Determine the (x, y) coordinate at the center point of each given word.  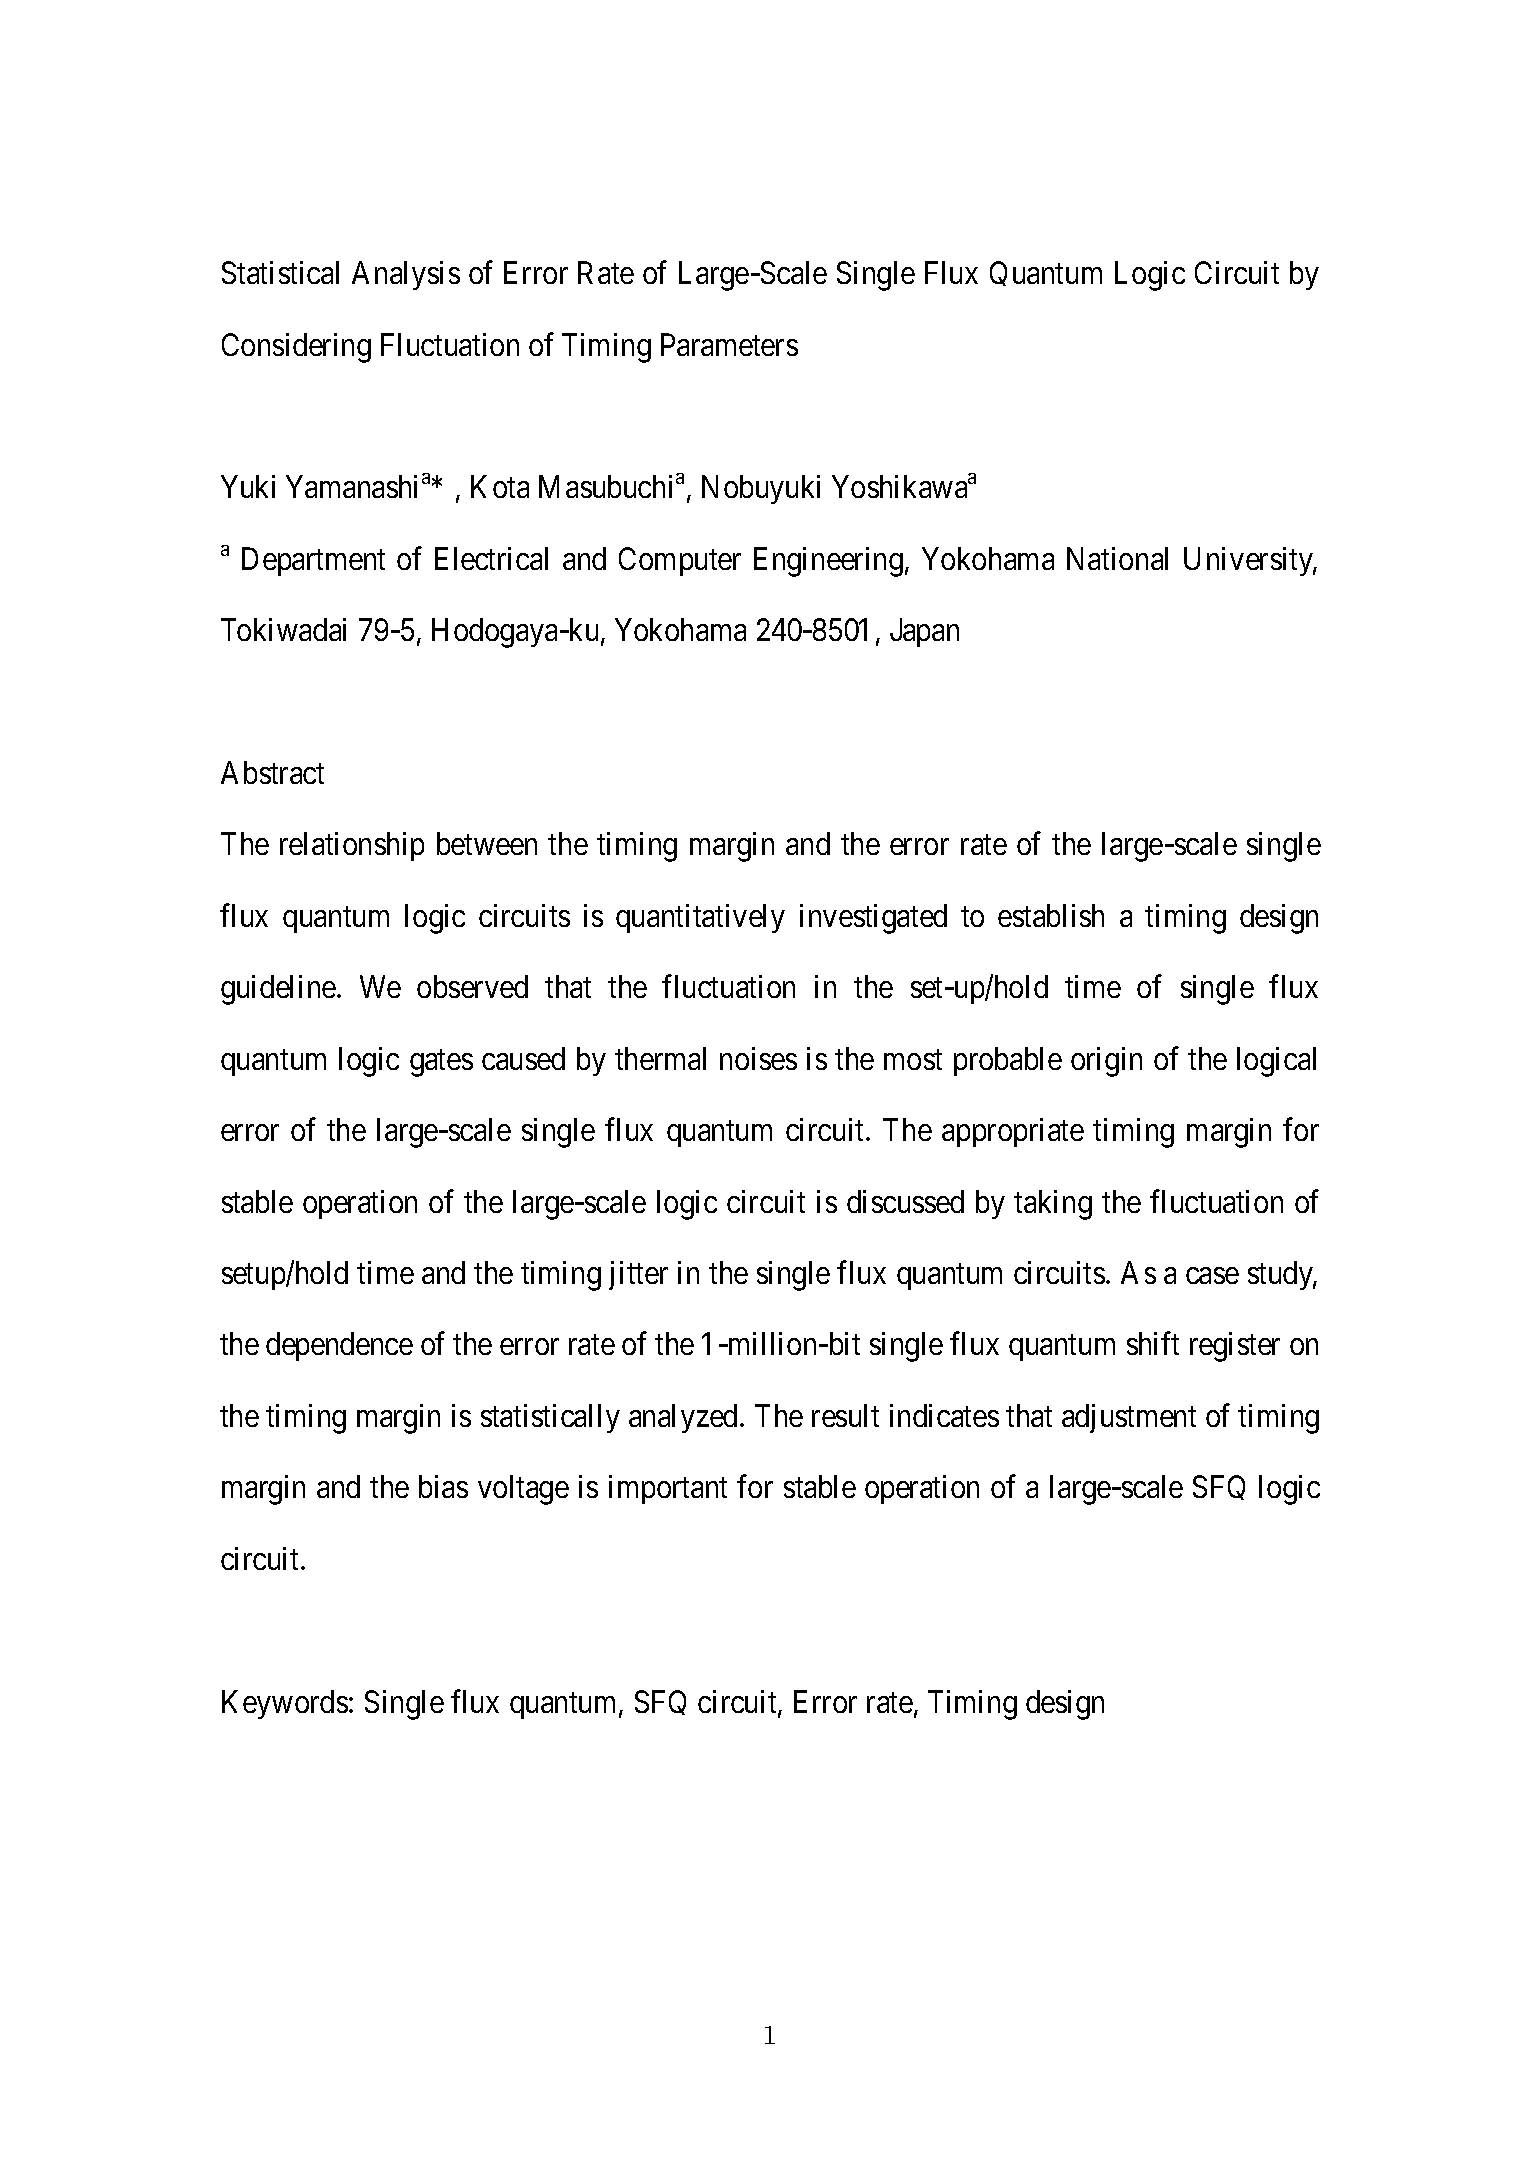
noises (758, 1058)
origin (1106, 1062)
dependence (339, 1346)
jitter (638, 1275)
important (668, 1489)
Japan (924, 633)
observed (472, 986)
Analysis (406, 275)
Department (313, 561)
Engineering (828, 562)
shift (1153, 1343)
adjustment (1129, 1418)
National (1117, 558)
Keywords (285, 1704)
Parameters (729, 344)
